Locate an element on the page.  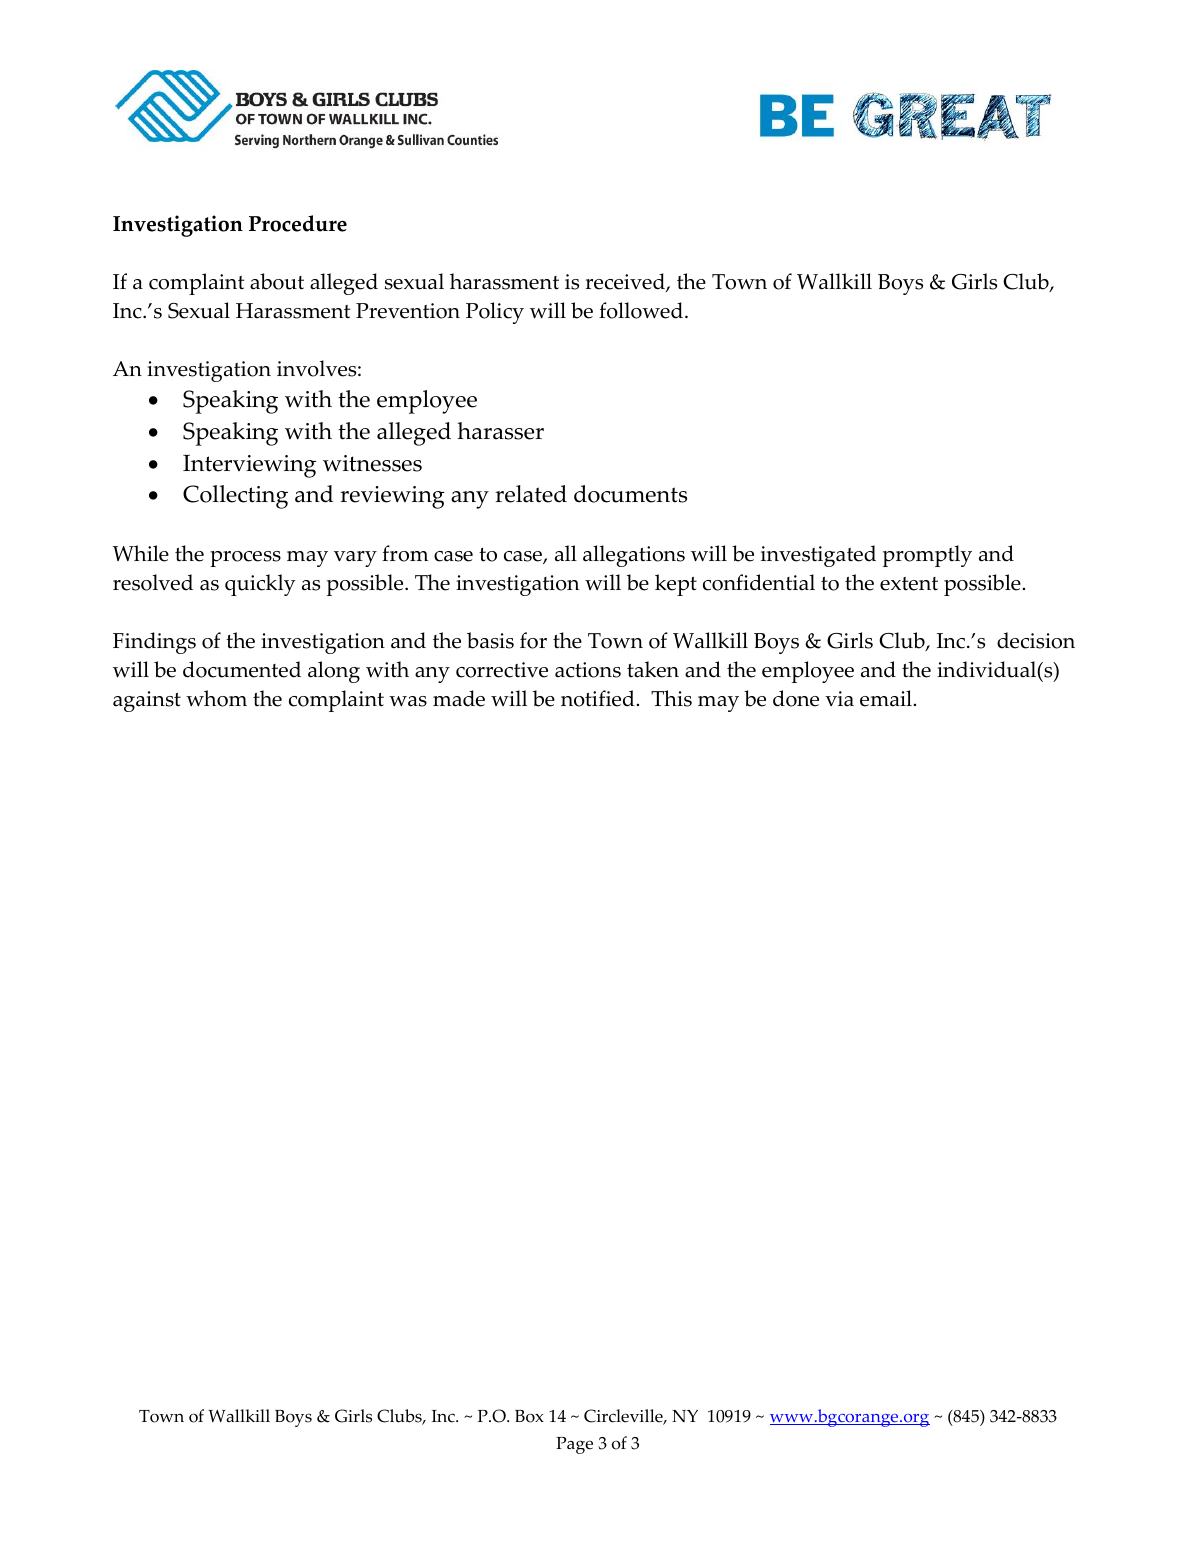
extent is located at coordinates (909, 584).
